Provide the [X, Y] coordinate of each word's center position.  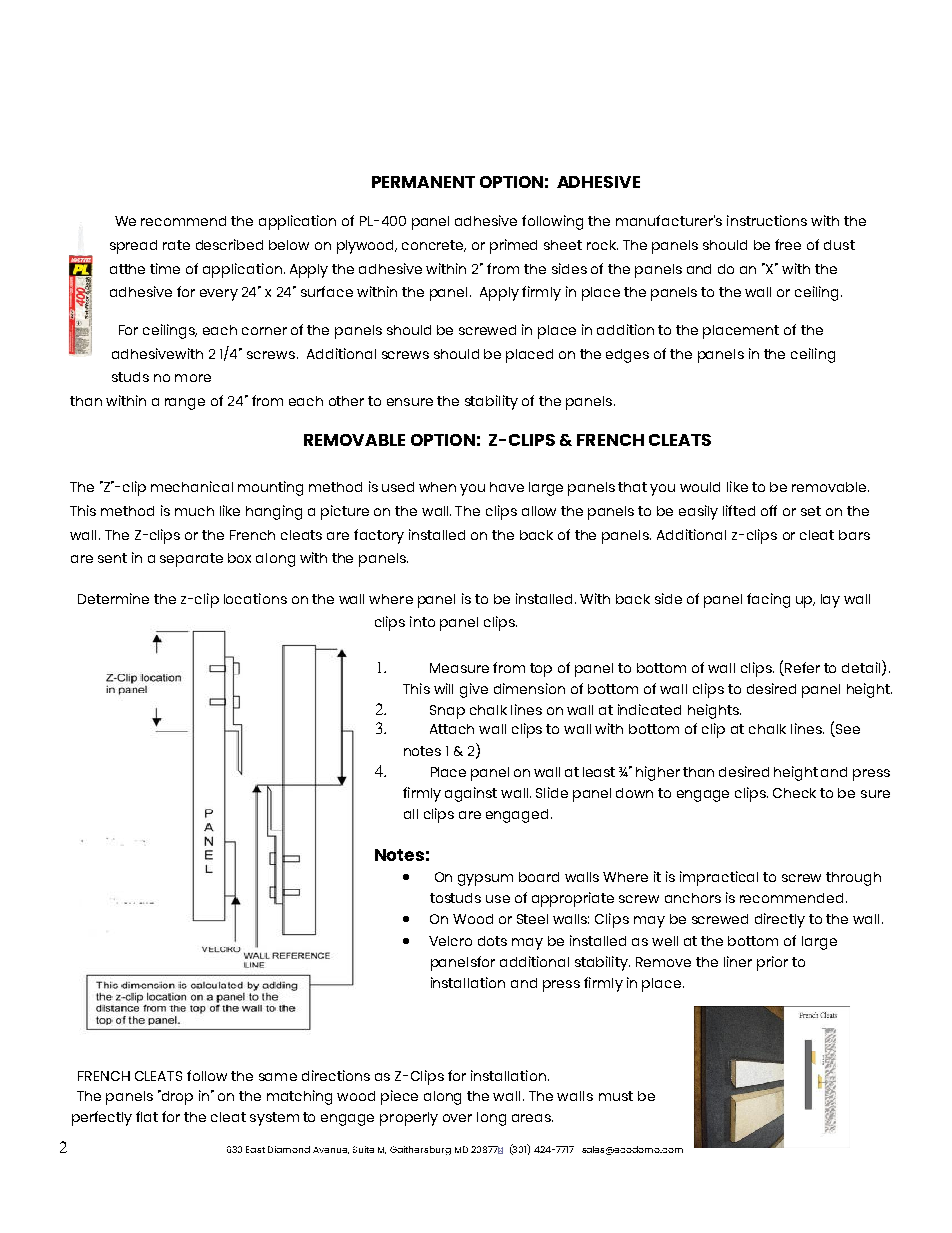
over [457, 1118]
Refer [802, 667]
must [616, 1096]
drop [176, 1097]
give [474, 690]
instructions [767, 220]
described [229, 244]
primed [513, 246]
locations [255, 598]
